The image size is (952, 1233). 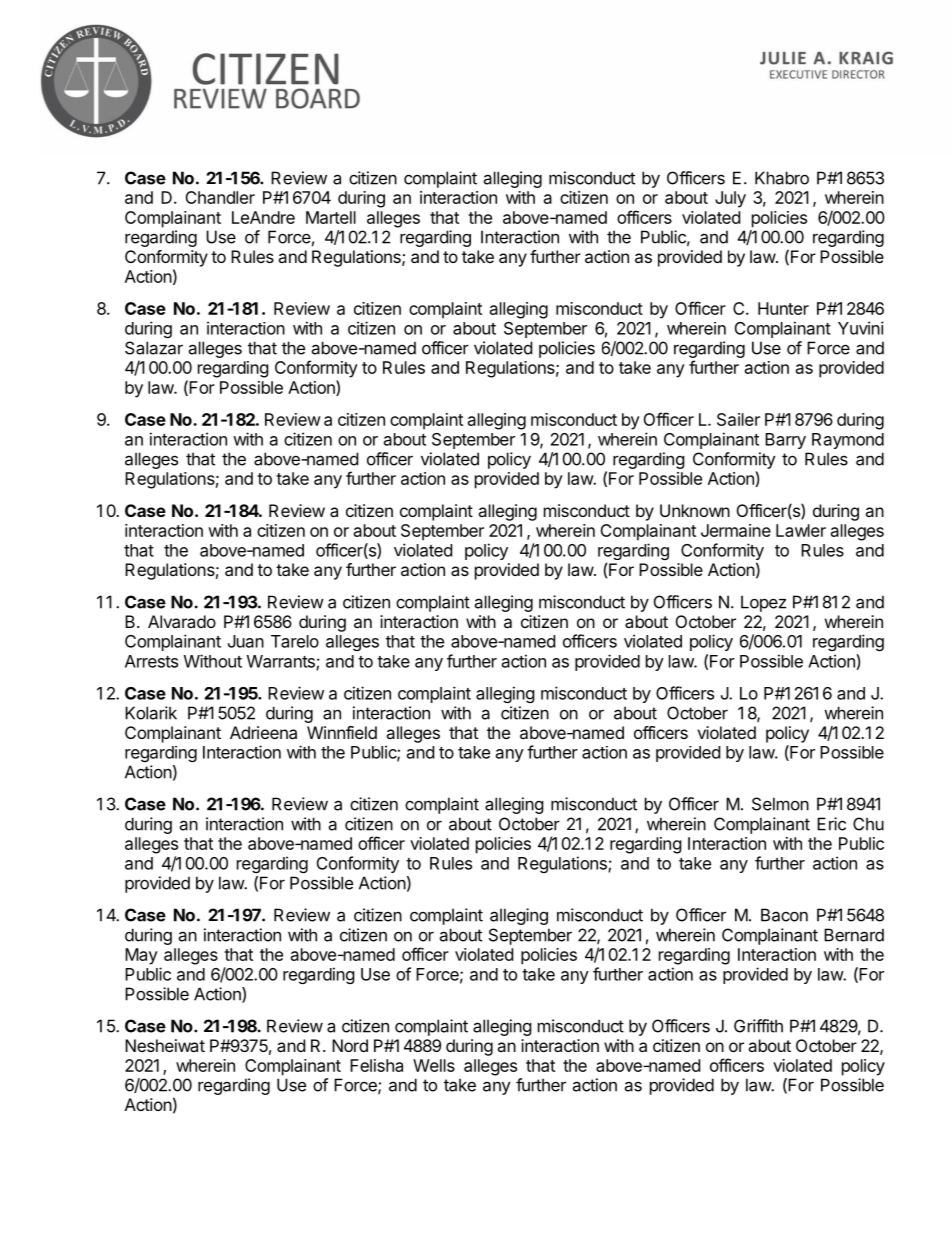 I want to click on Lopez, so click(x=763, y=603).
